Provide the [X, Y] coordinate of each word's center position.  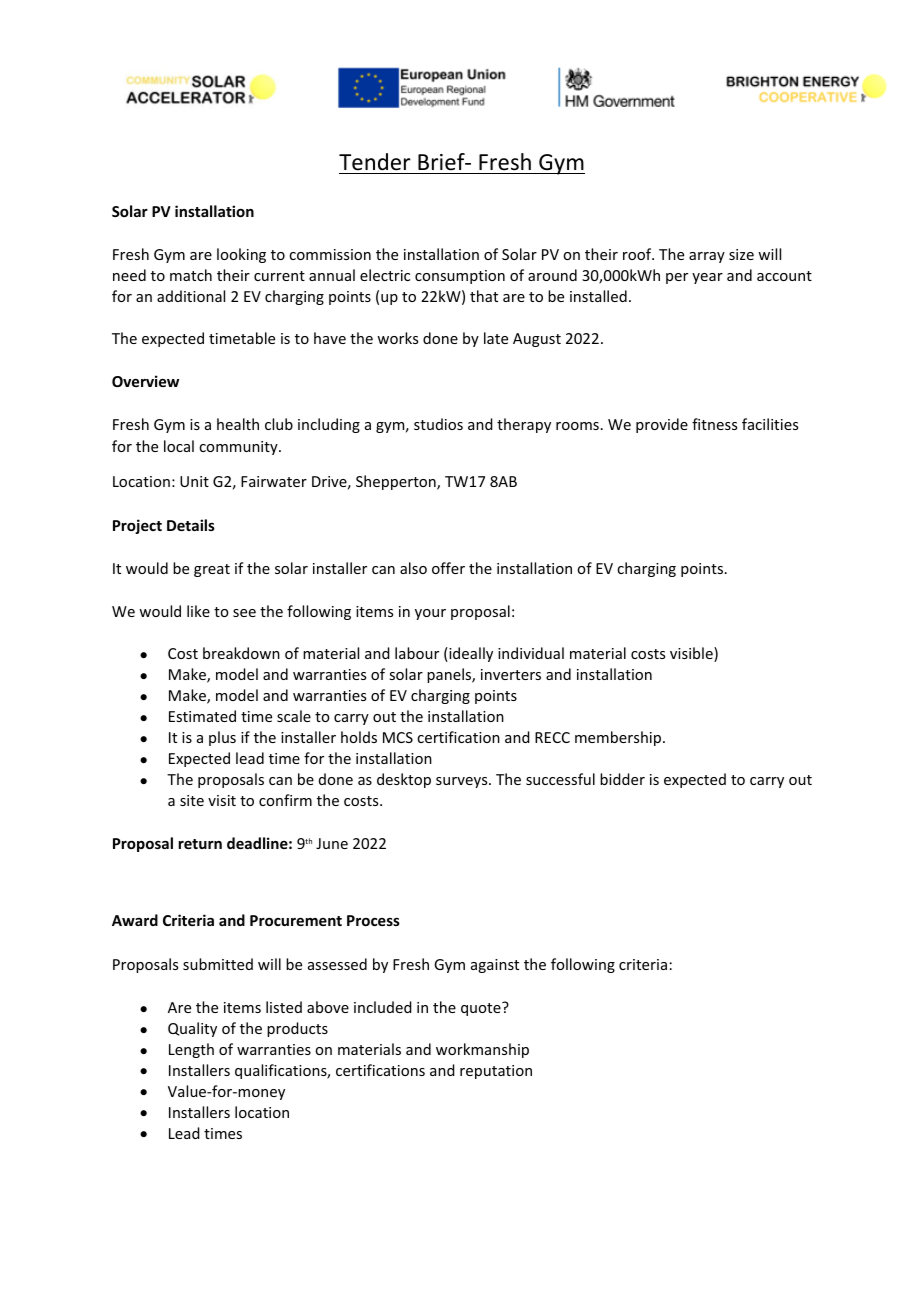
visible [692, 654]
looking [241, 255]
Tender [376, 163]
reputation [496, 1072]
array [707, 257]
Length [191, 1050]
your [430, 614]
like [198, 611]
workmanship [482, 1050]
